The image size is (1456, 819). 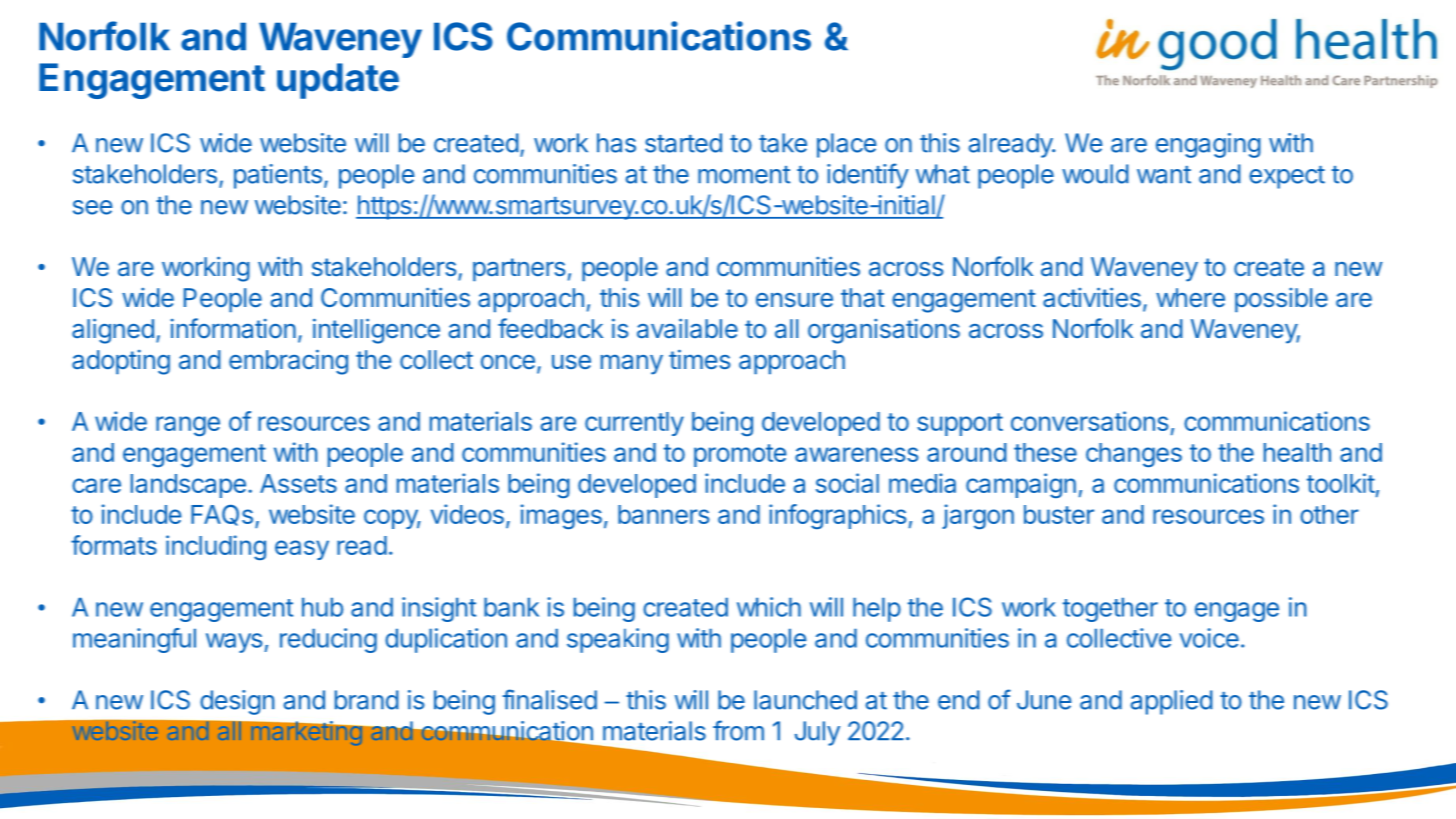 I want to click on update, so click(x=338, y=81).
